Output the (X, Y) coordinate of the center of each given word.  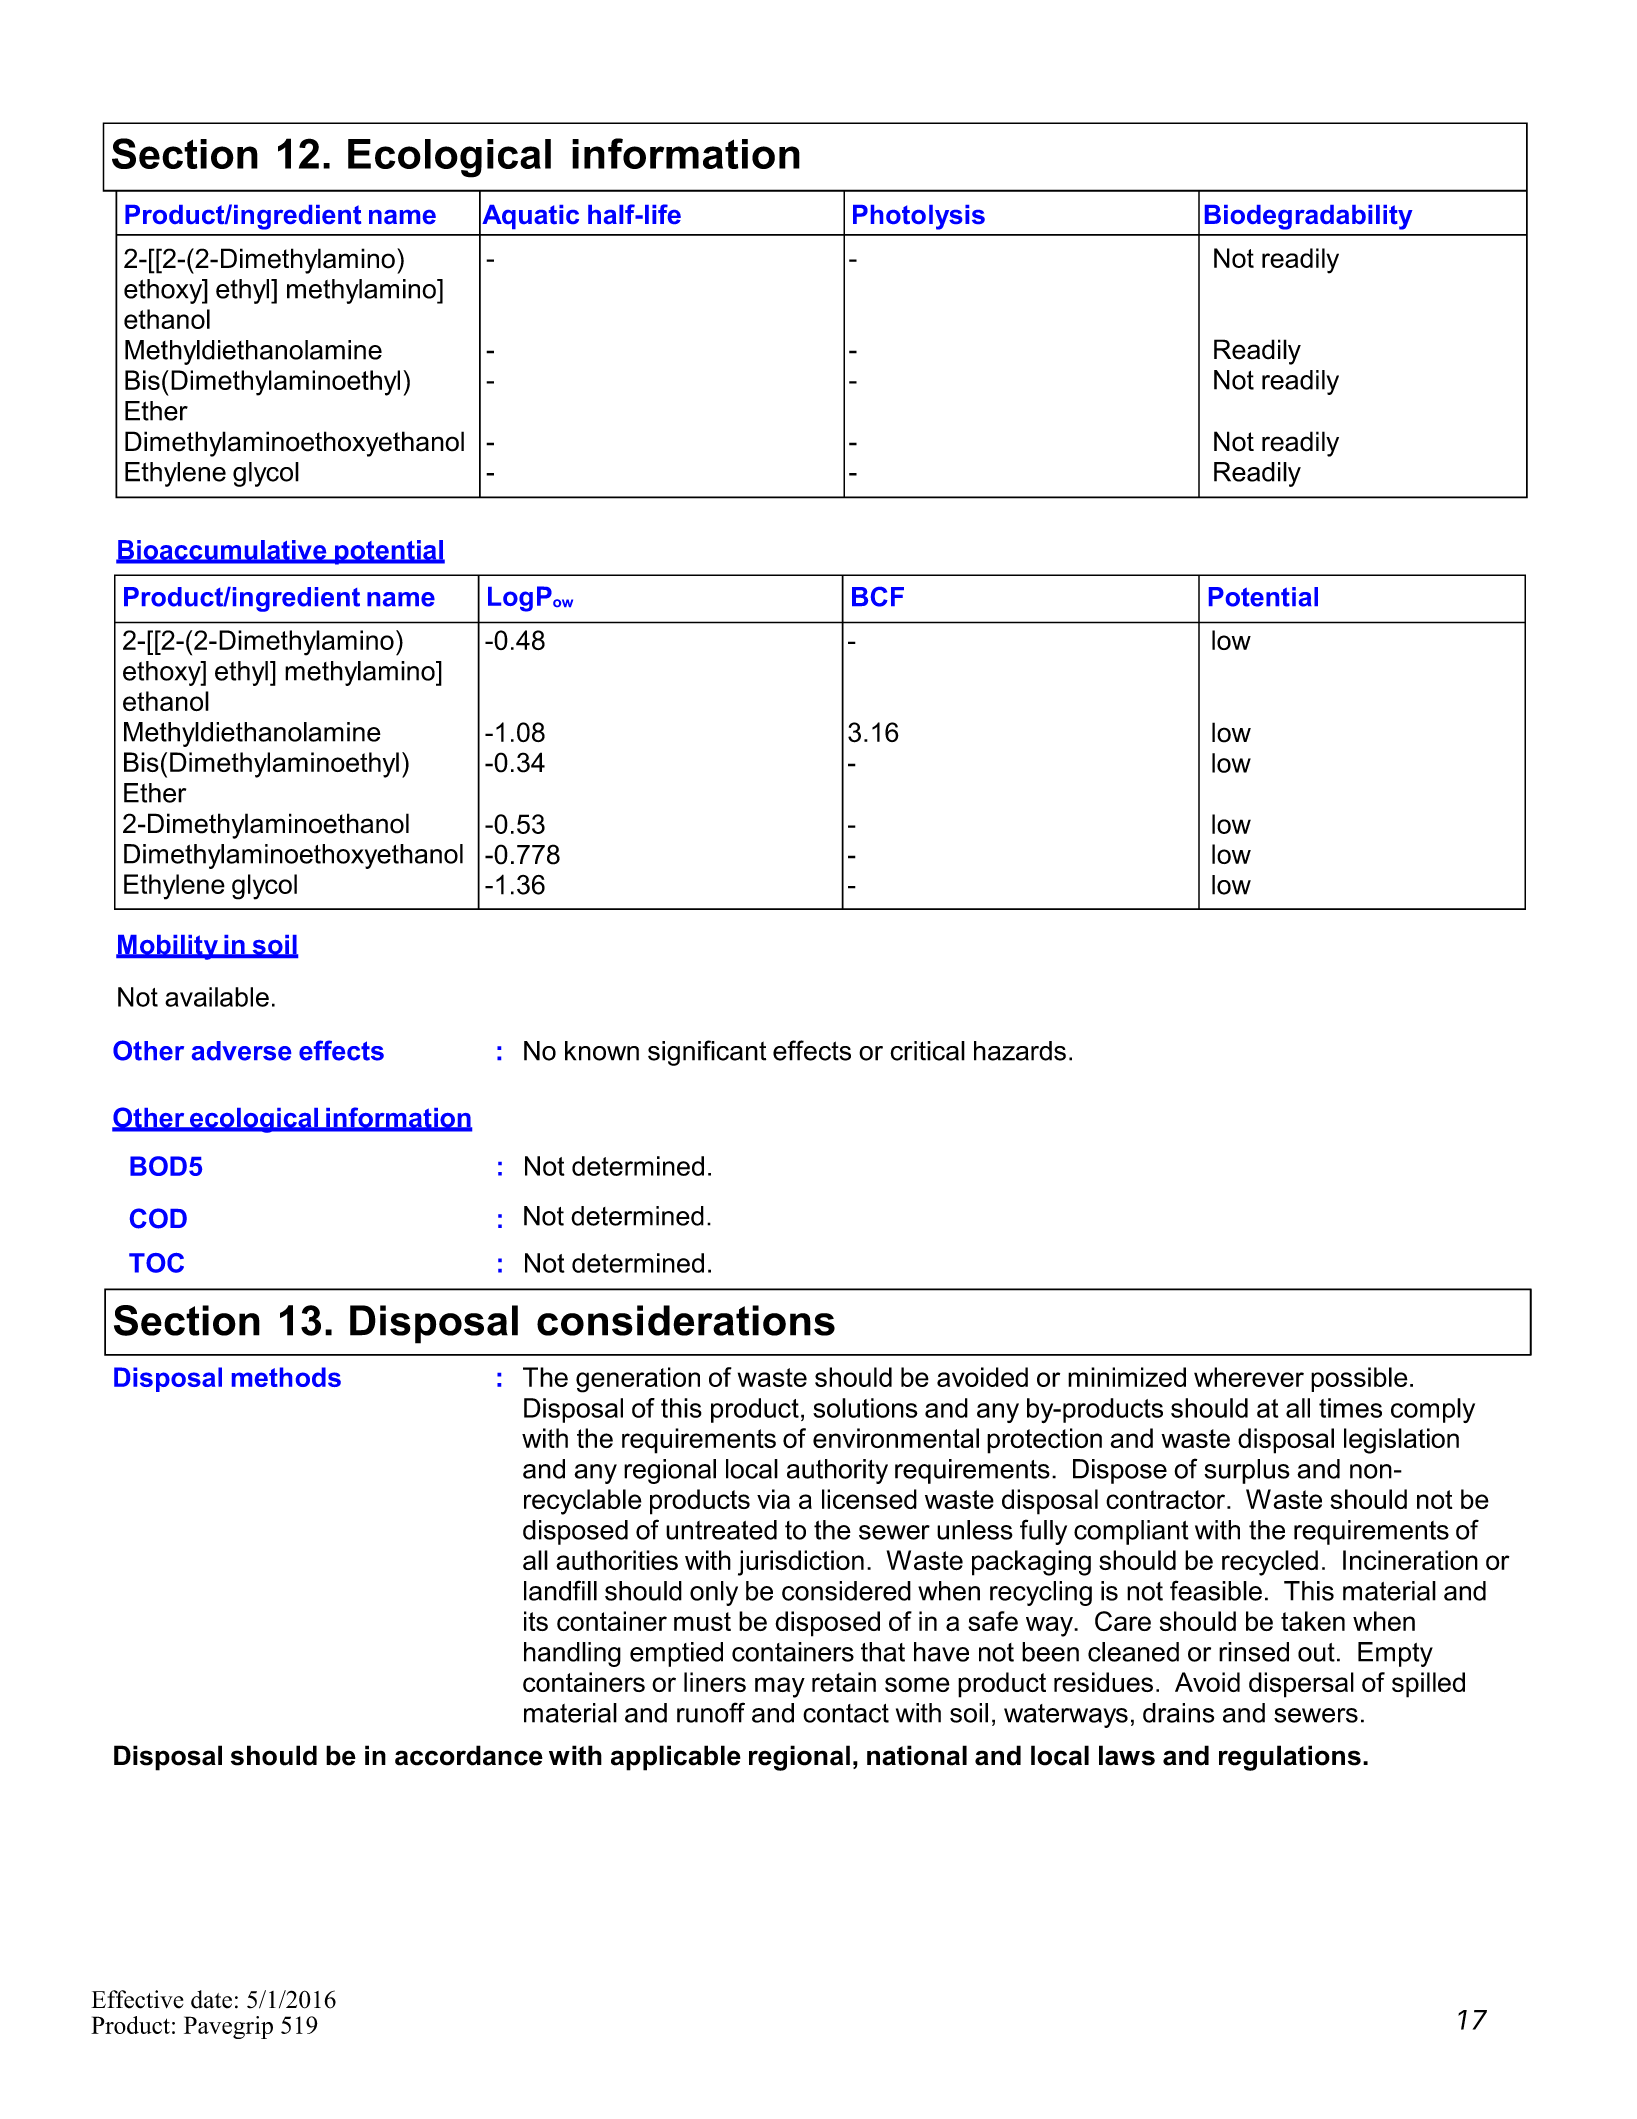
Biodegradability (1309, 217)
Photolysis (919, 217)
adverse (241, 1051)
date (211, 1999)
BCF (878, 597)
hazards (1020, 1051)
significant (707, 1053)
